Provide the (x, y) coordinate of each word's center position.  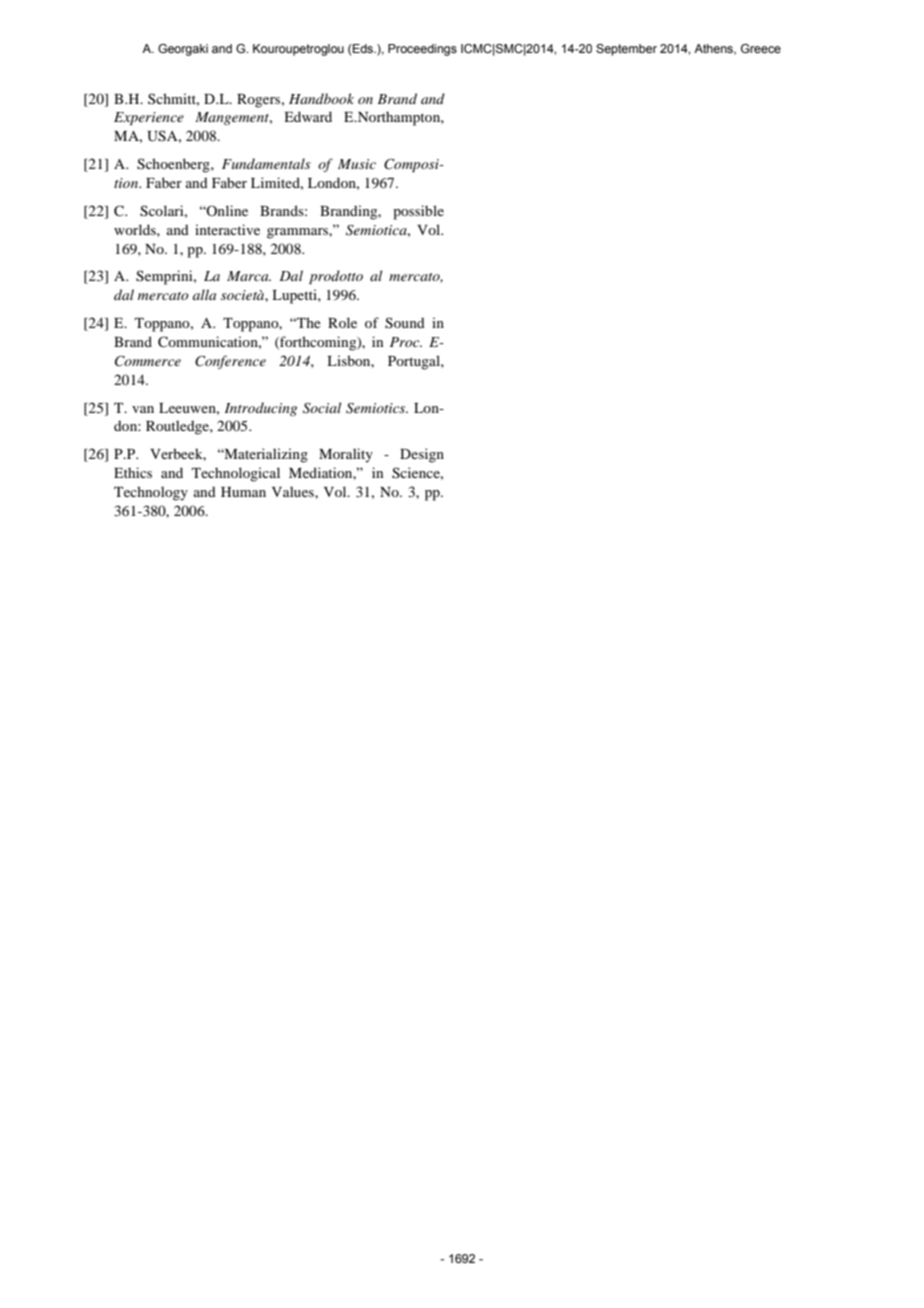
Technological (236, 474)
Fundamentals (266, 163)
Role (342, 322)
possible (418, 212)
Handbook (321, 98)
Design (422, 455)
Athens (714, 49)
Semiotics (377, 408)
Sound (405, 323)
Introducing (261, 409)
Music (357, 164)
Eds (363, 48)
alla (204, 294)
